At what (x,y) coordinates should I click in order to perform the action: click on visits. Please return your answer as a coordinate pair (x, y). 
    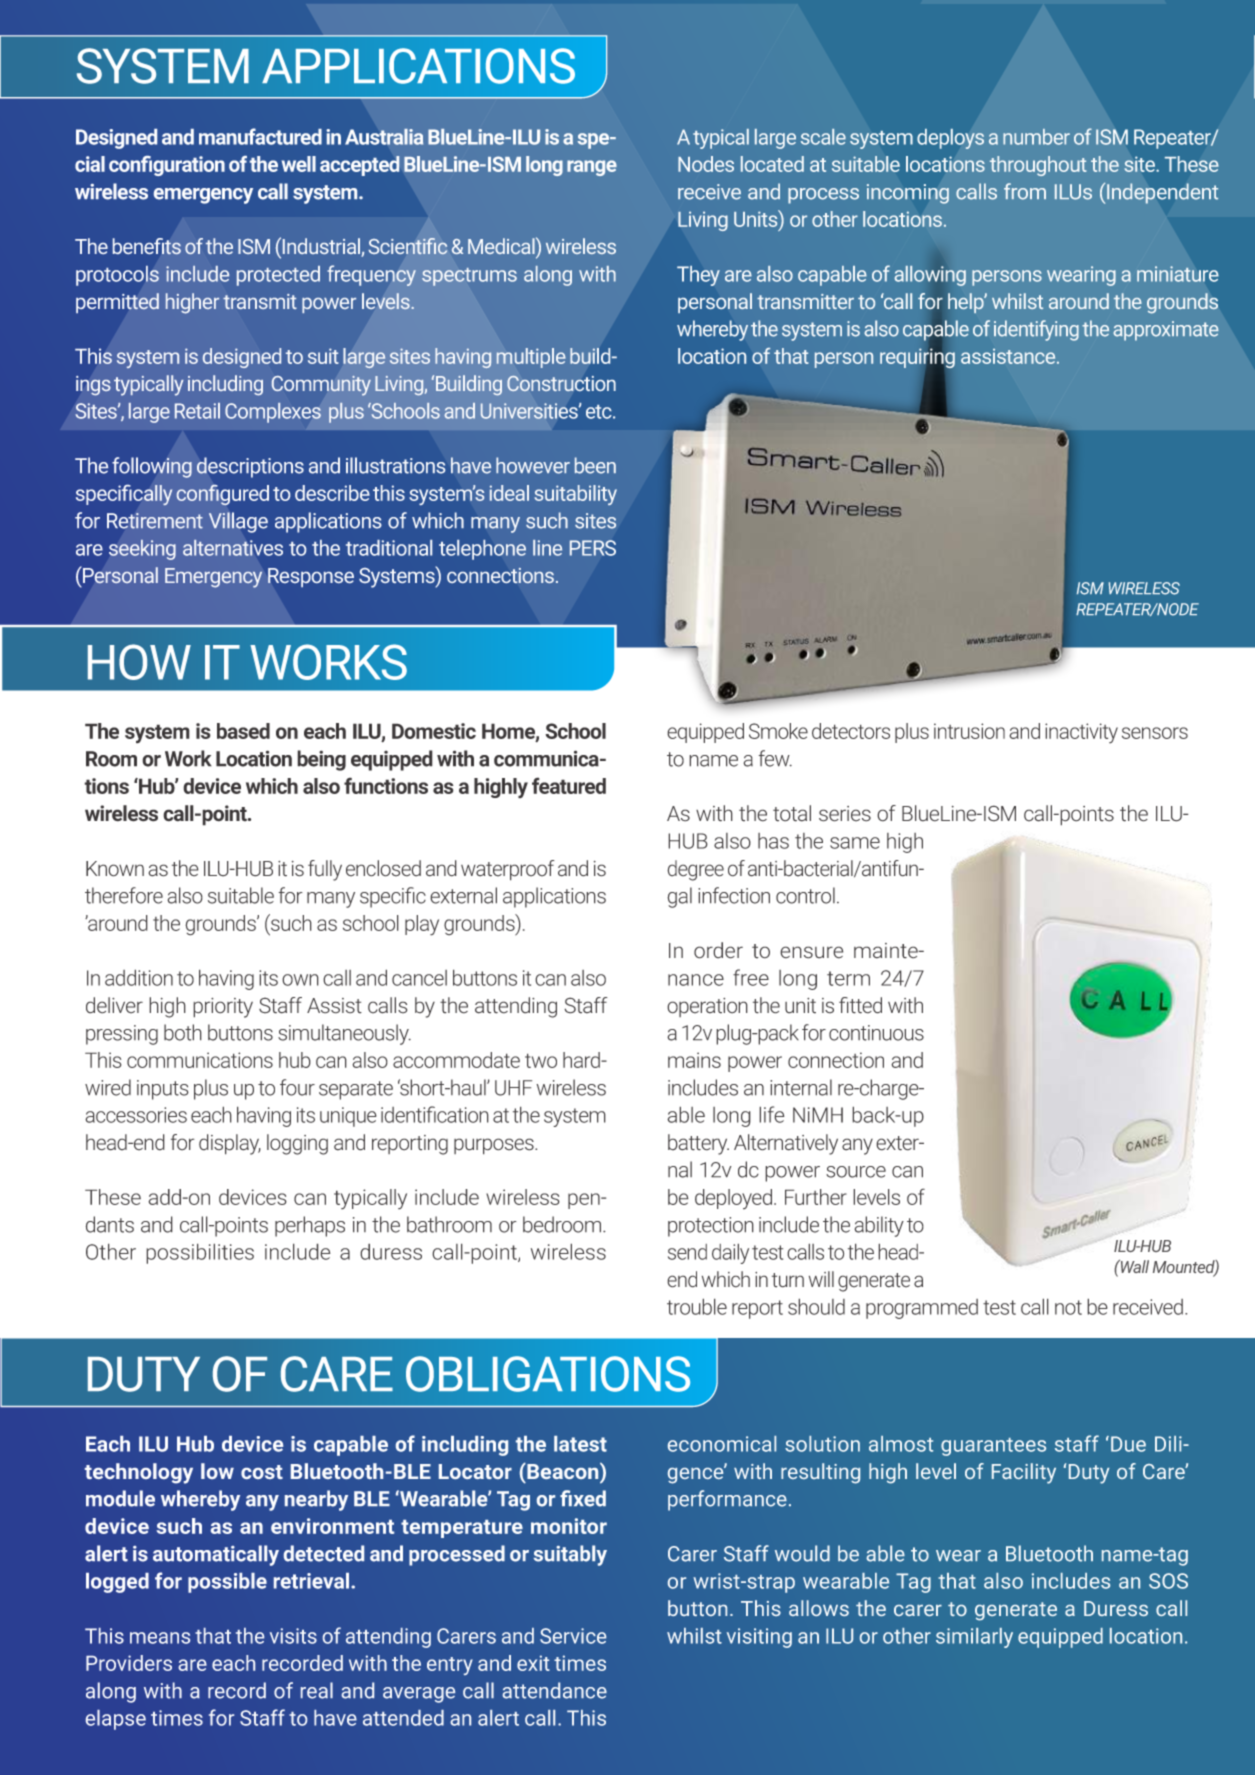
    Looking at the image, I should click on (293, 1636).
